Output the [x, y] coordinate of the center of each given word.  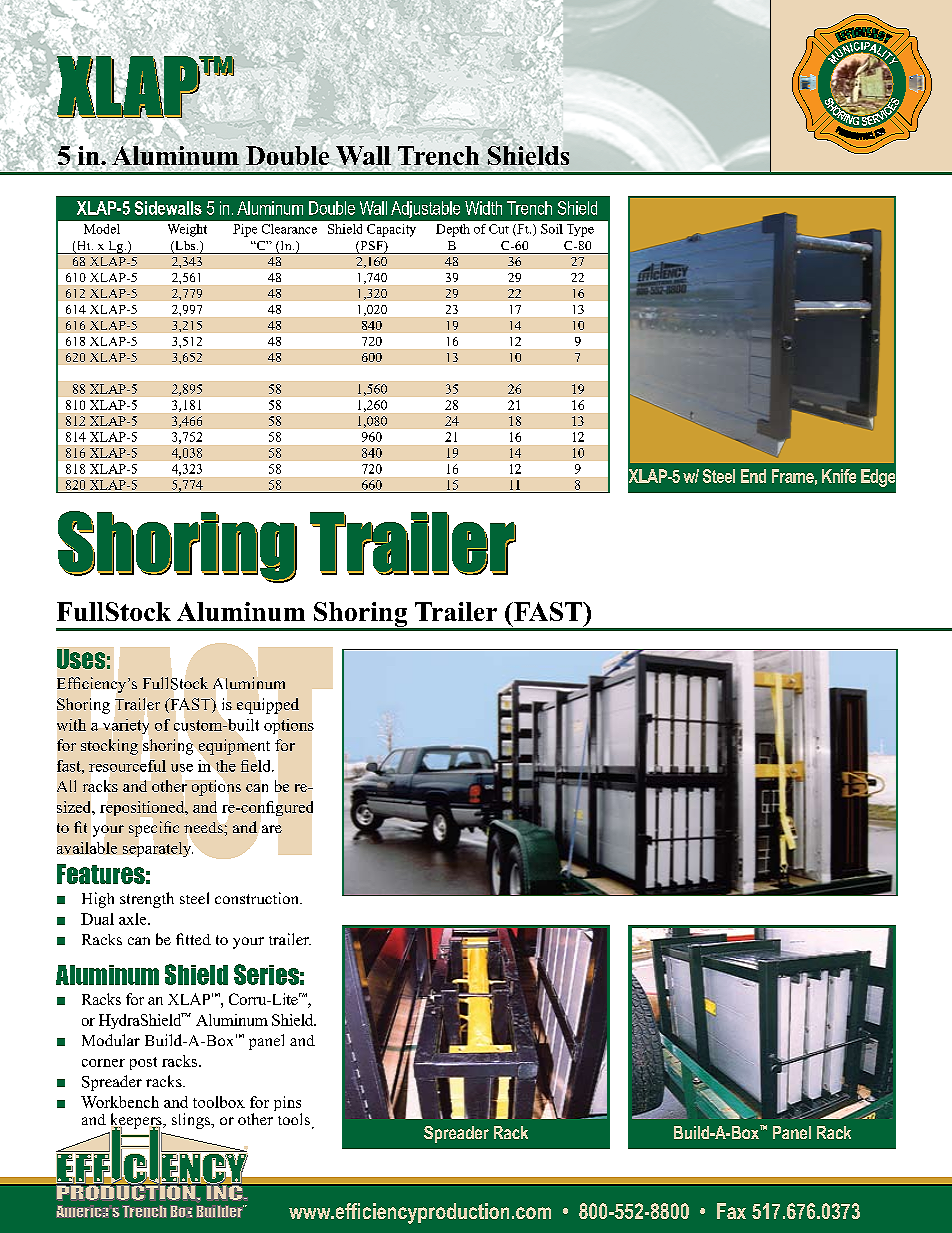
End [753, 476]
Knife [839, 476]
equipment [234, 747]
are [272, 829]
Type [580, 230]
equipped [268, 706]
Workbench [120, 1102]
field [257, 766]
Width [483, 208]
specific [154, 829]
